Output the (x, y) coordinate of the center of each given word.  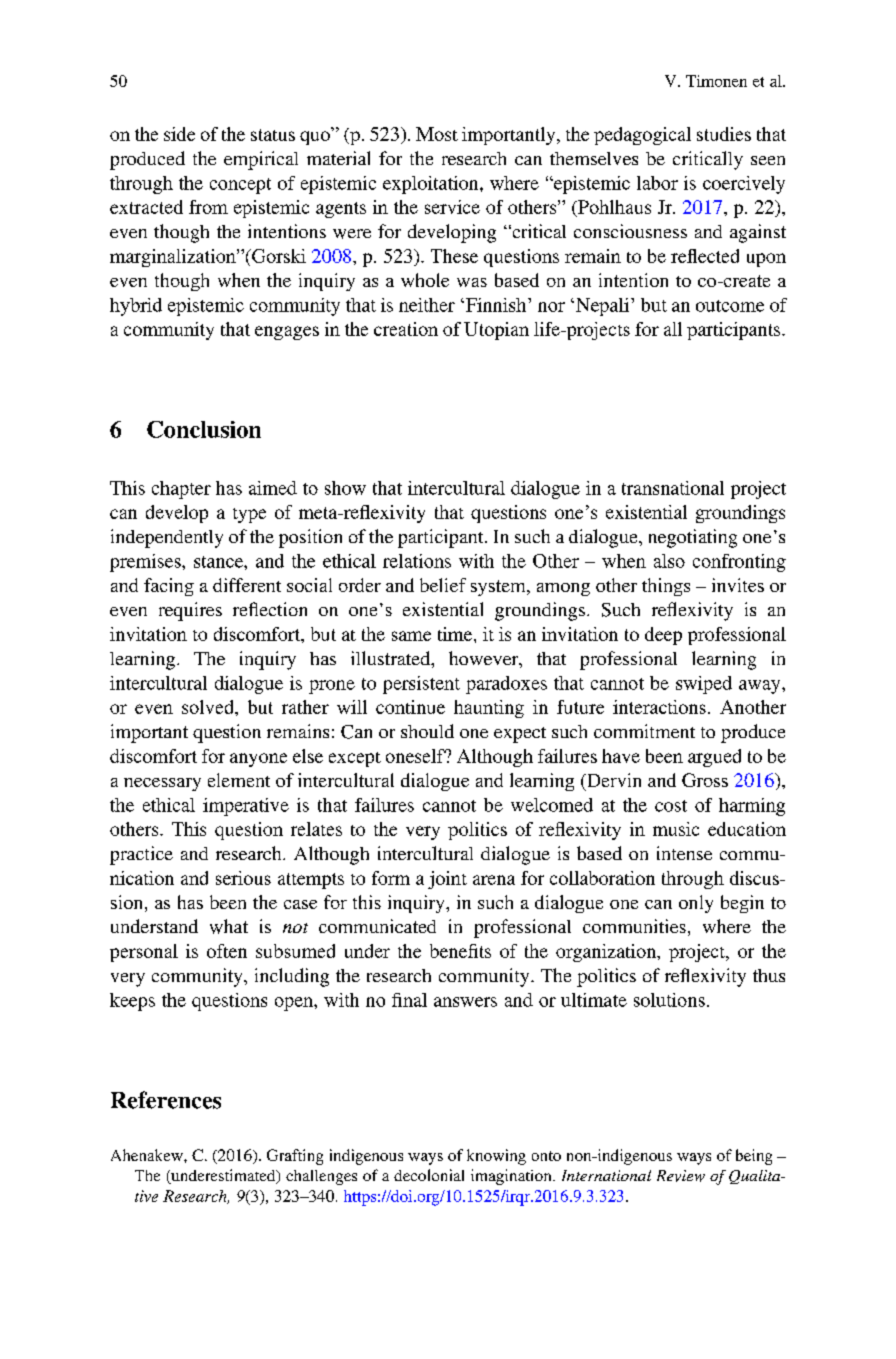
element (239, 780)
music (676, 829)
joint (447, 880)
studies (724, 134)
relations (417, 561)
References (166, 1100)
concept (240, 186)
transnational (673, 488)
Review (681, 1176)
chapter (181, 490)
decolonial (429, 1175)
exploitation (432, 185)
